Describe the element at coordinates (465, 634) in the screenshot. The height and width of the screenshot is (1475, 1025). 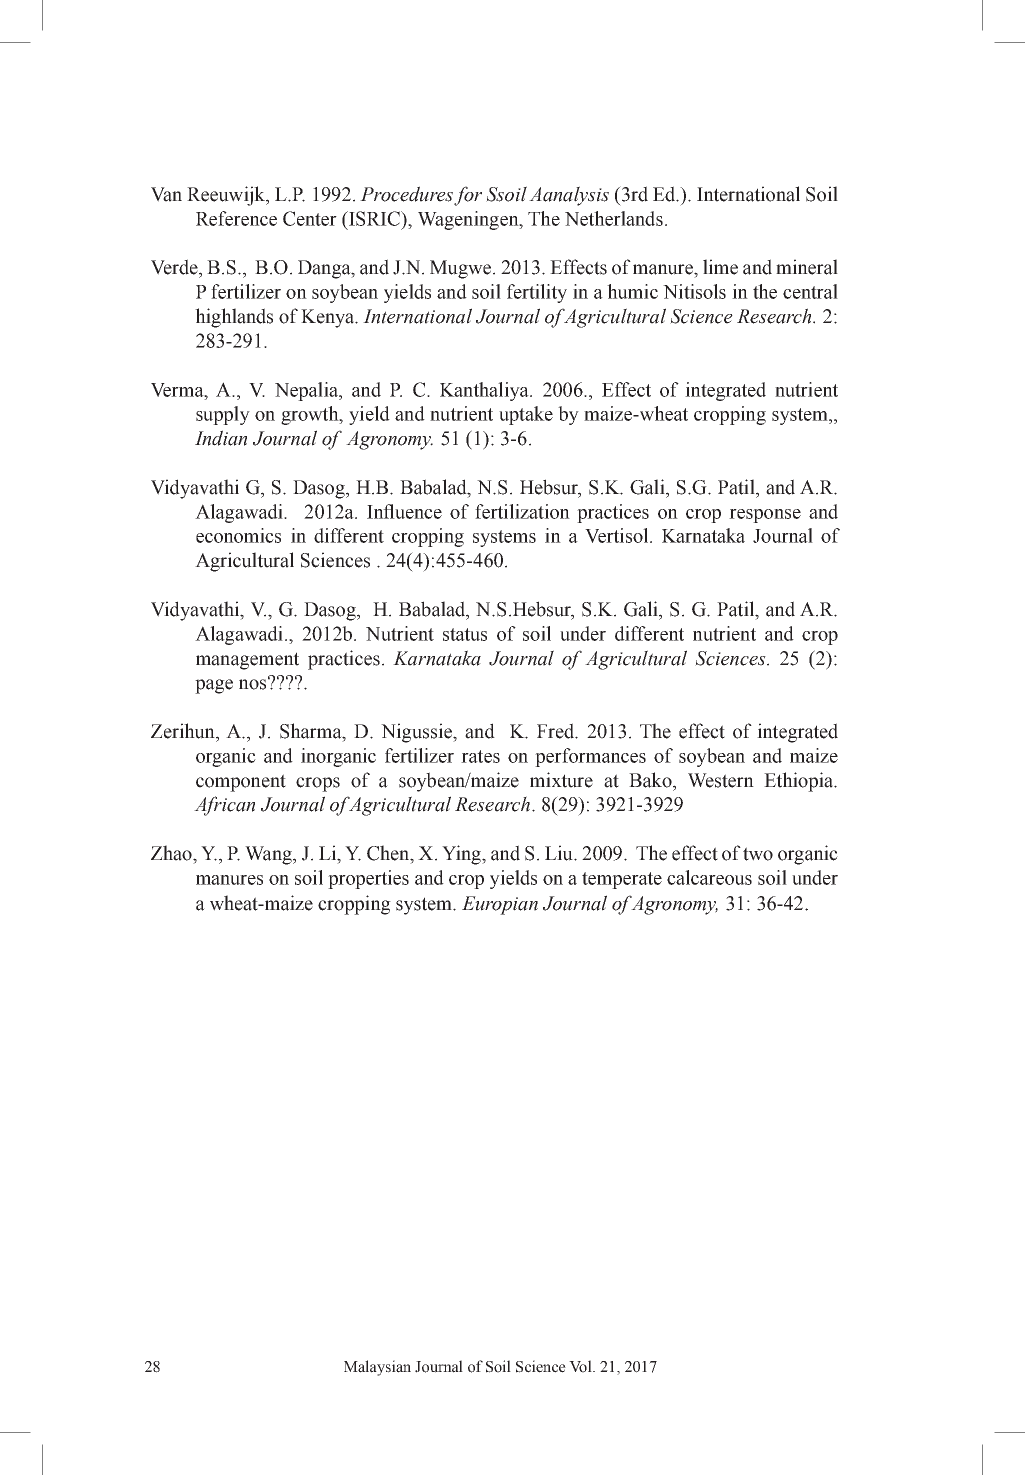
I see `status` at that location.
